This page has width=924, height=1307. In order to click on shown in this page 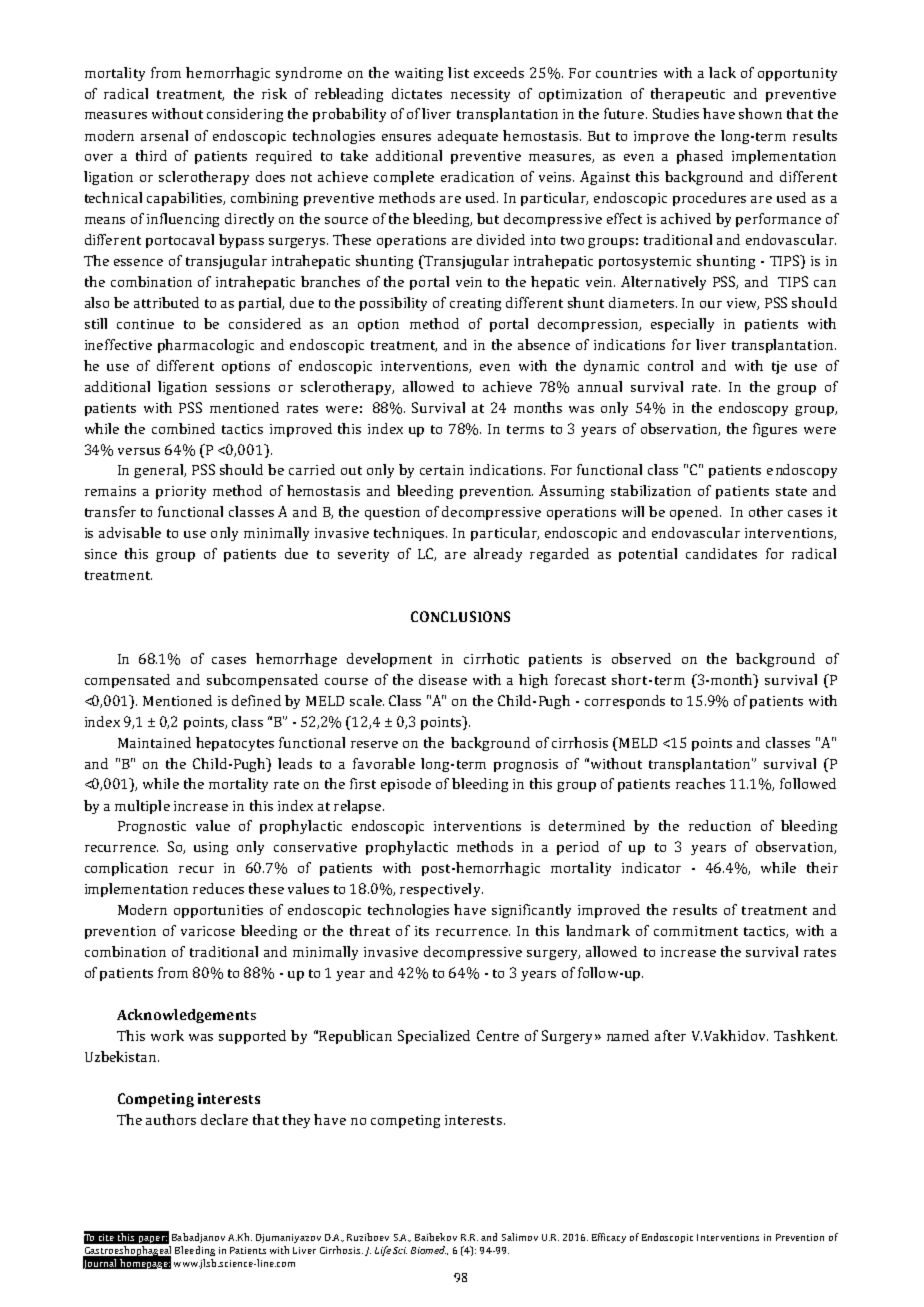, I will do `click(760, 113)`.
